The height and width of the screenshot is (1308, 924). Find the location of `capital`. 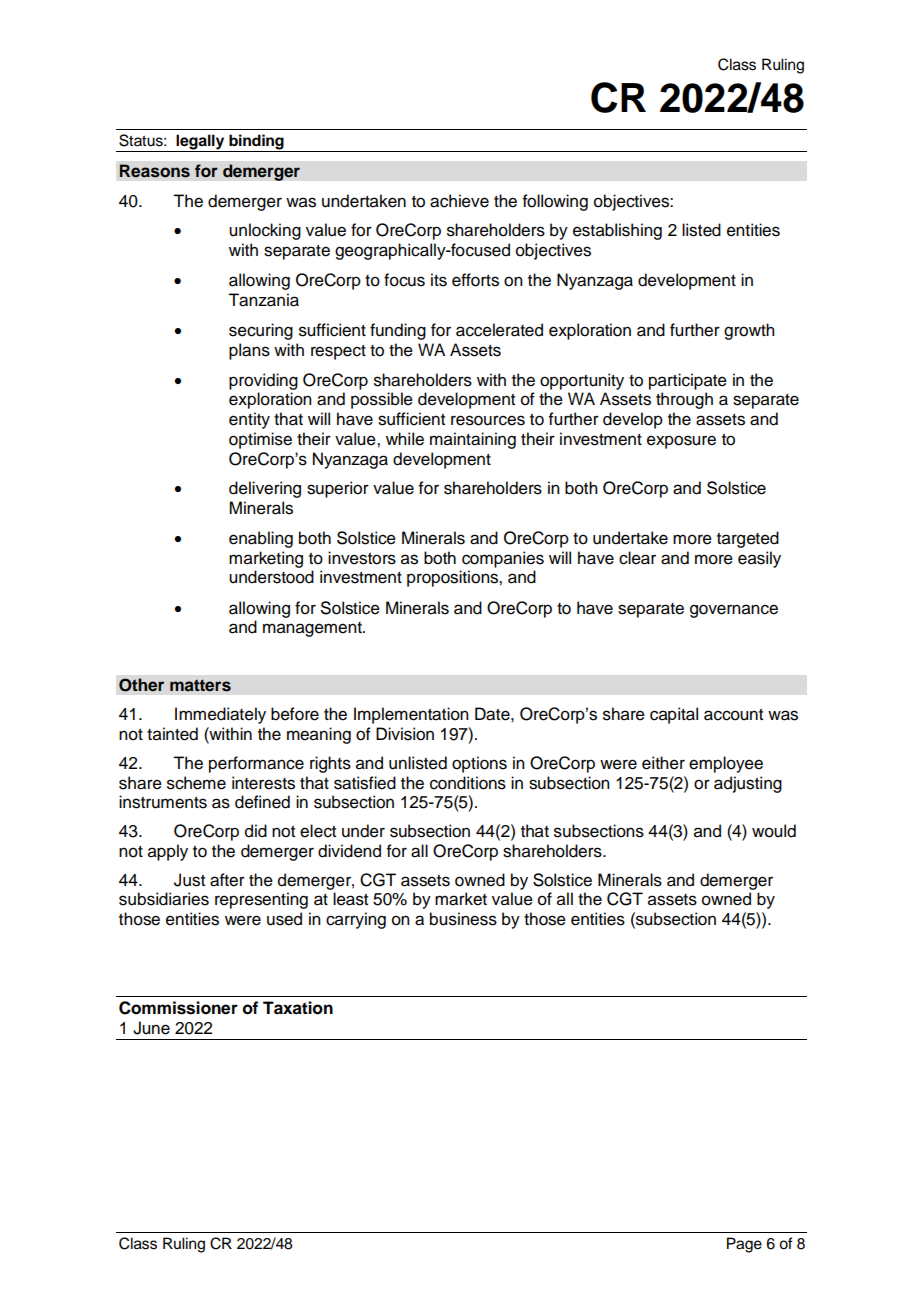

capital is located at coordinates (674, 715).
